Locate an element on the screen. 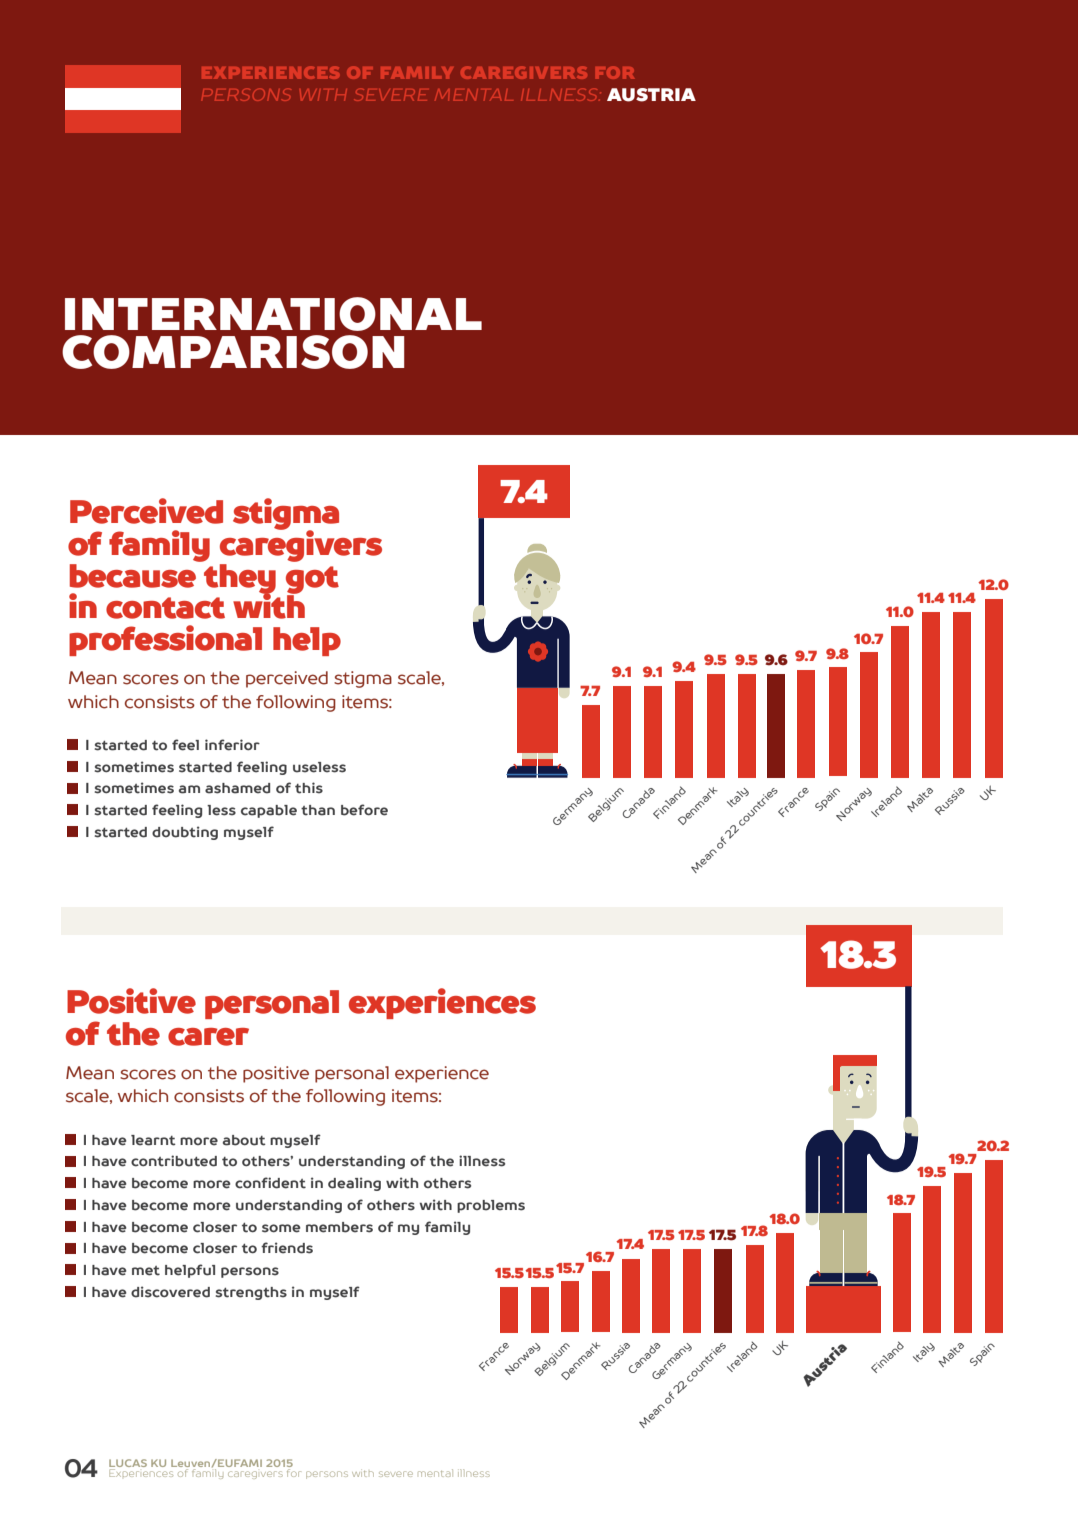 The image size is (1078, 1524). contact is located at coordinates (165, 608).
